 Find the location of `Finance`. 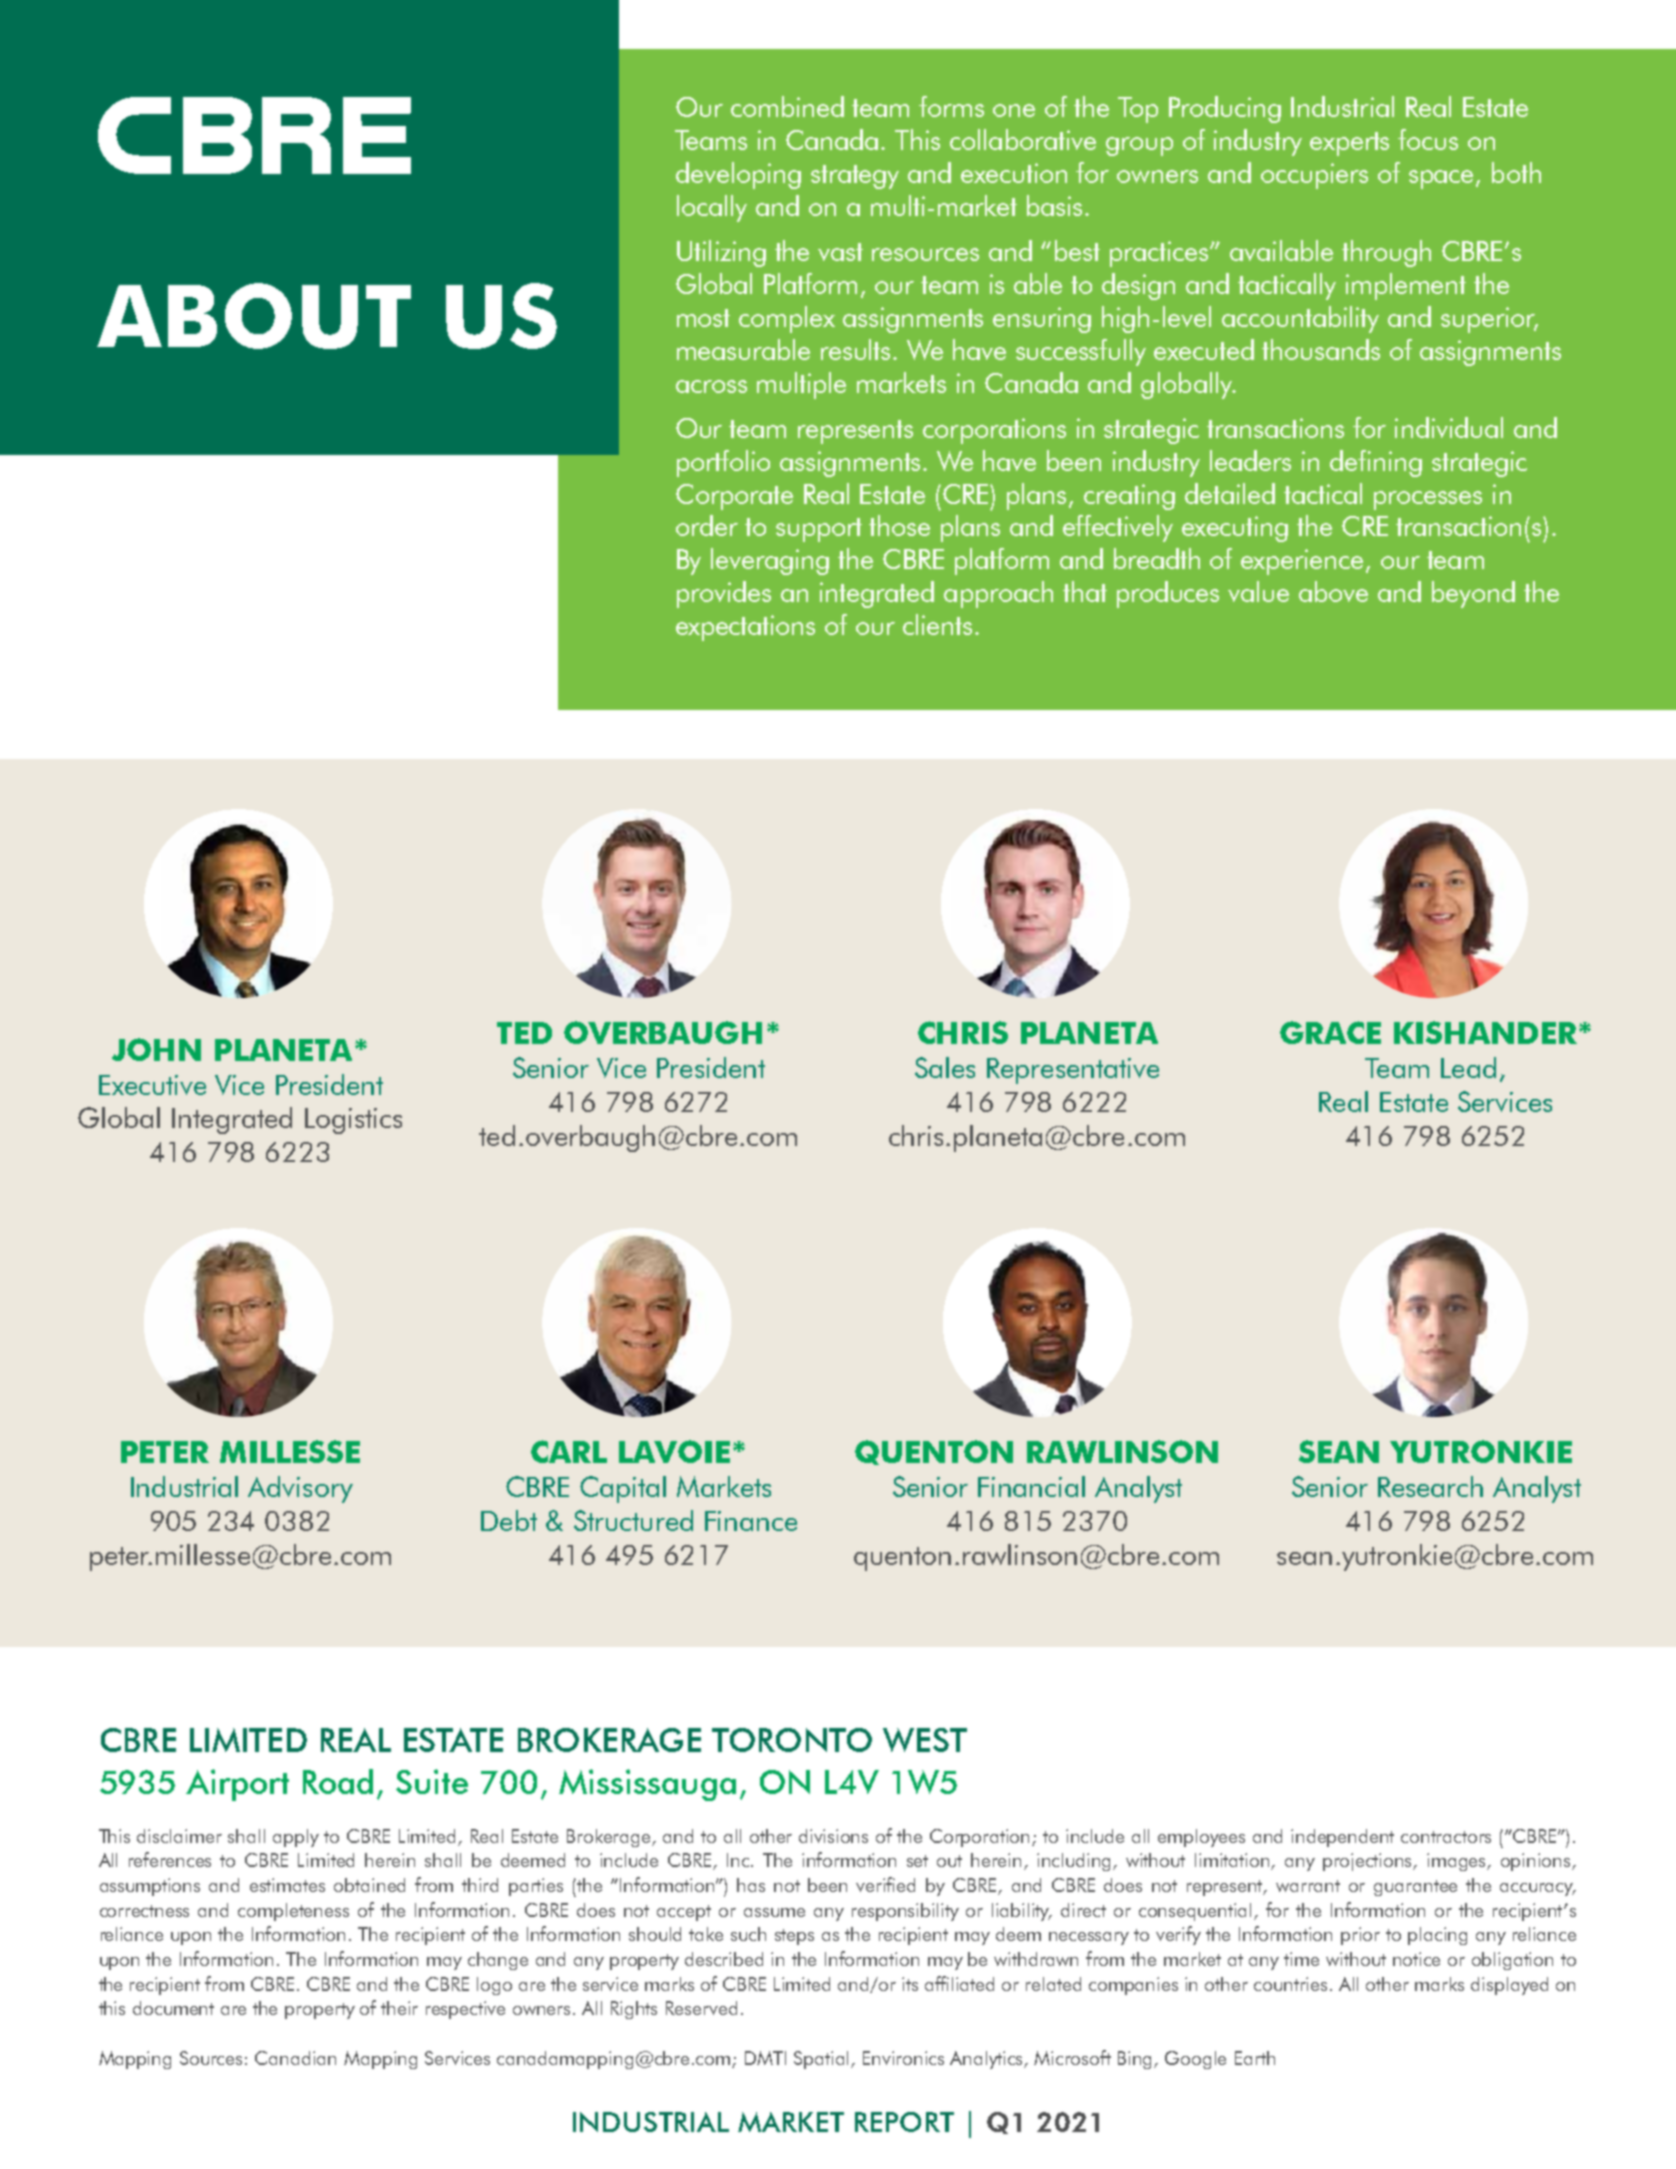

Finance is located at coordinates (751, 1521).
